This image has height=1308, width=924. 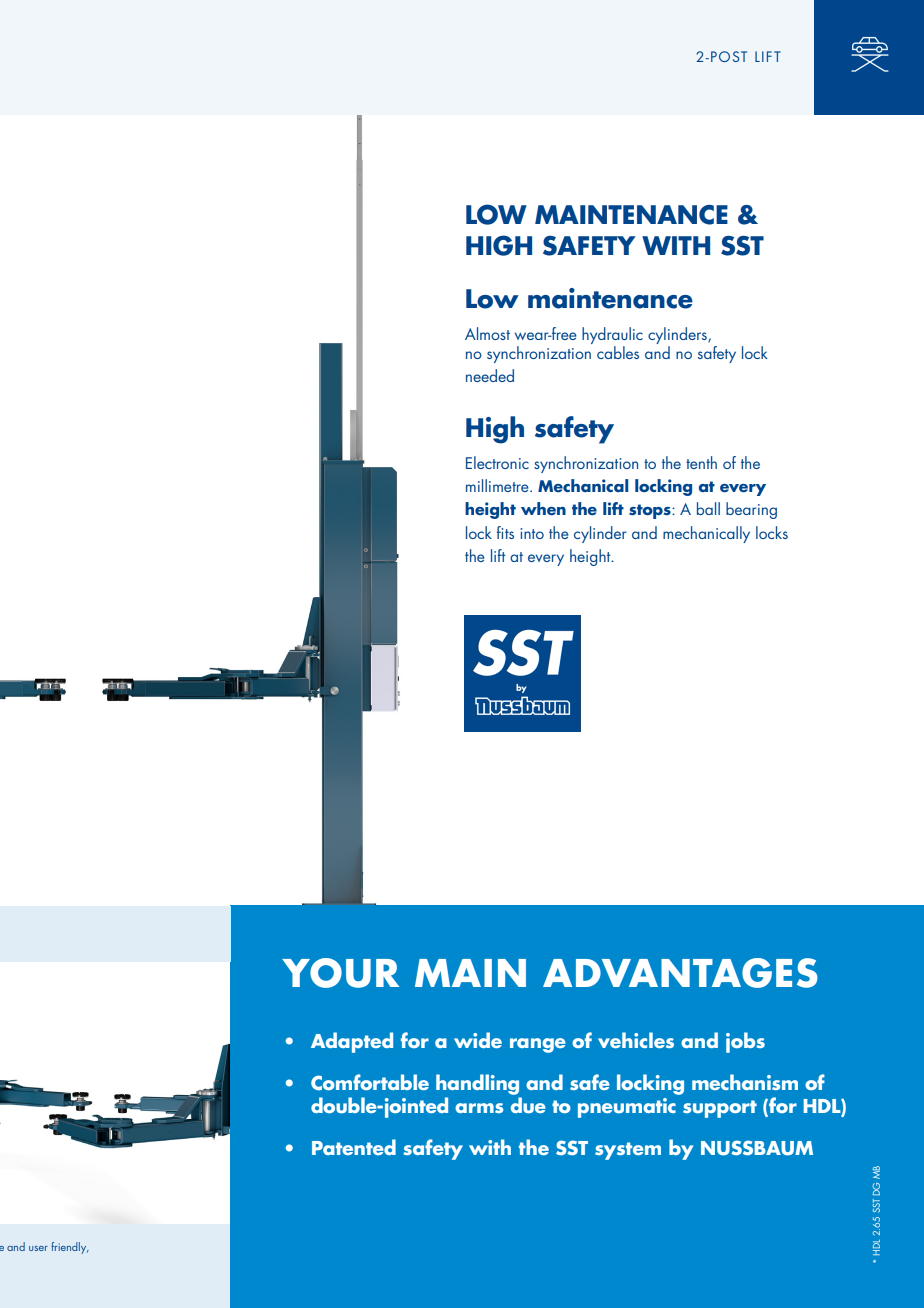 I want to click on needed, so click(x=490, y=375).
